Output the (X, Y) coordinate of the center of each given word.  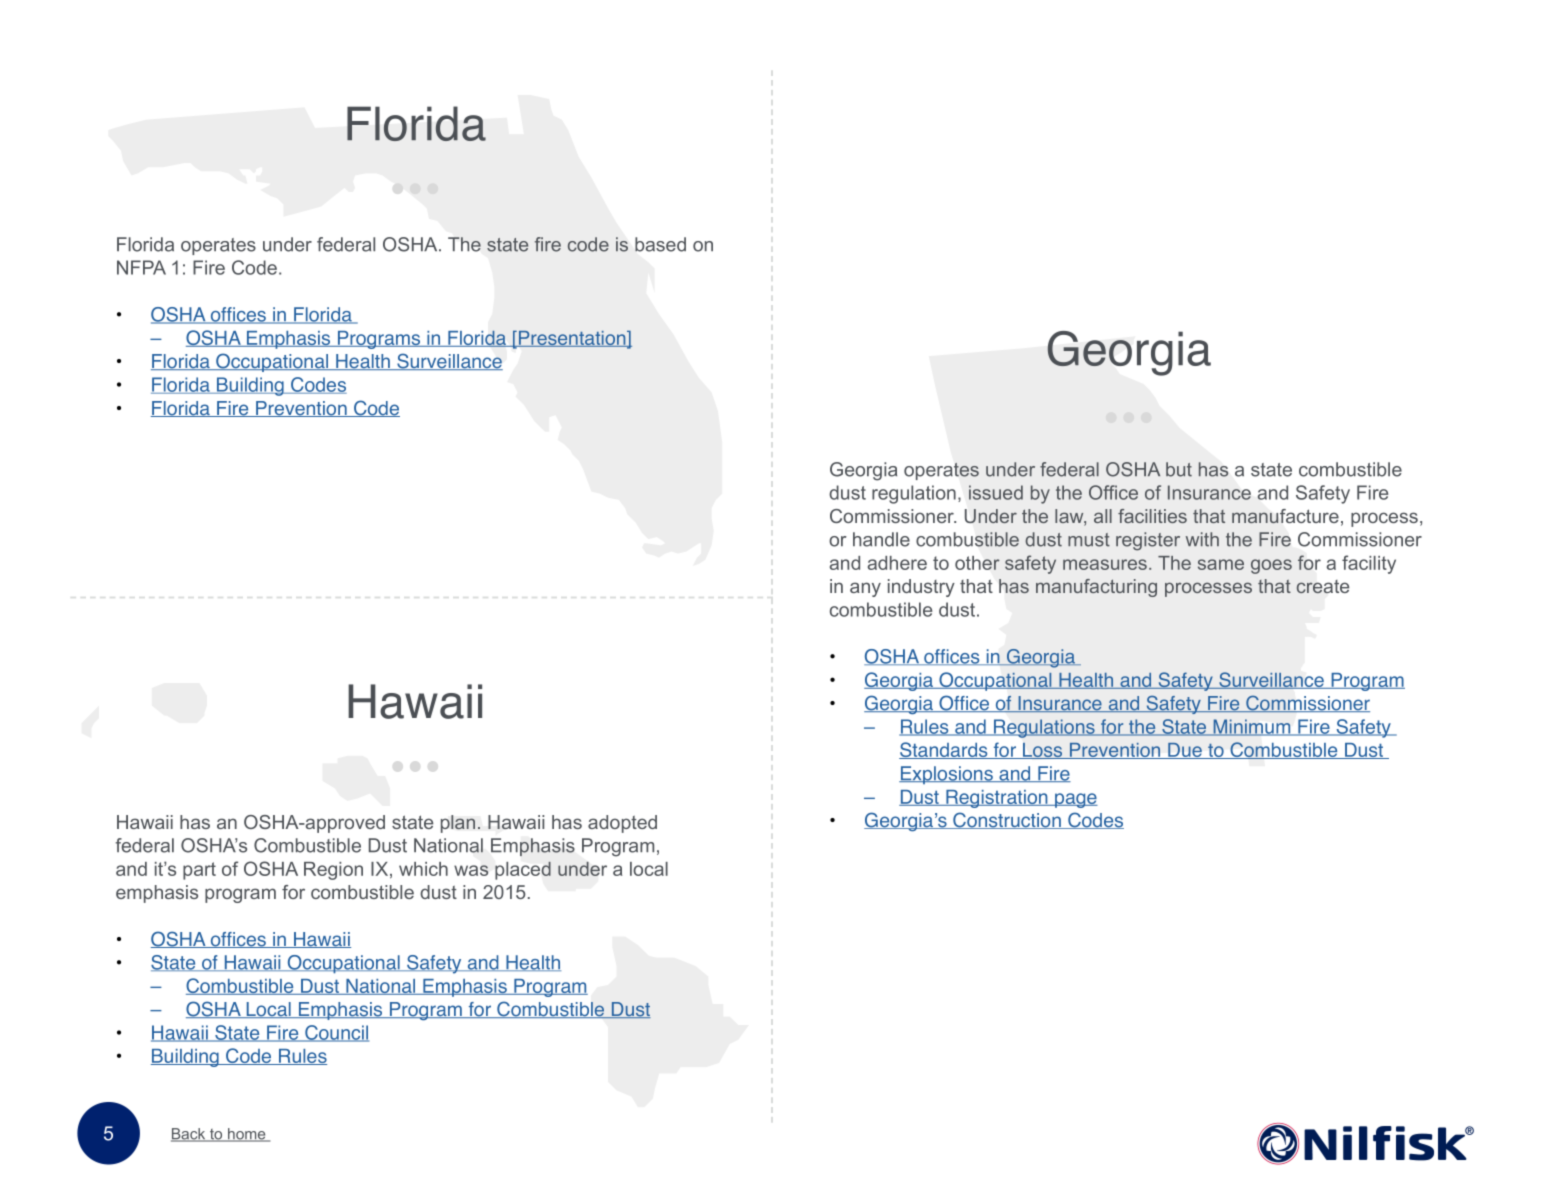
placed (523, 870)
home (247, 1135)
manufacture (1285, 516)
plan (458, 824)
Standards (944, 750)
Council (336, 1033)
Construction (1007, 820)
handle (881, 539)
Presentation (572, 339)
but (1179, 469)
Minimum (1252, 727)
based (660, 244)
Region (333, 871)
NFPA (141, 267)
